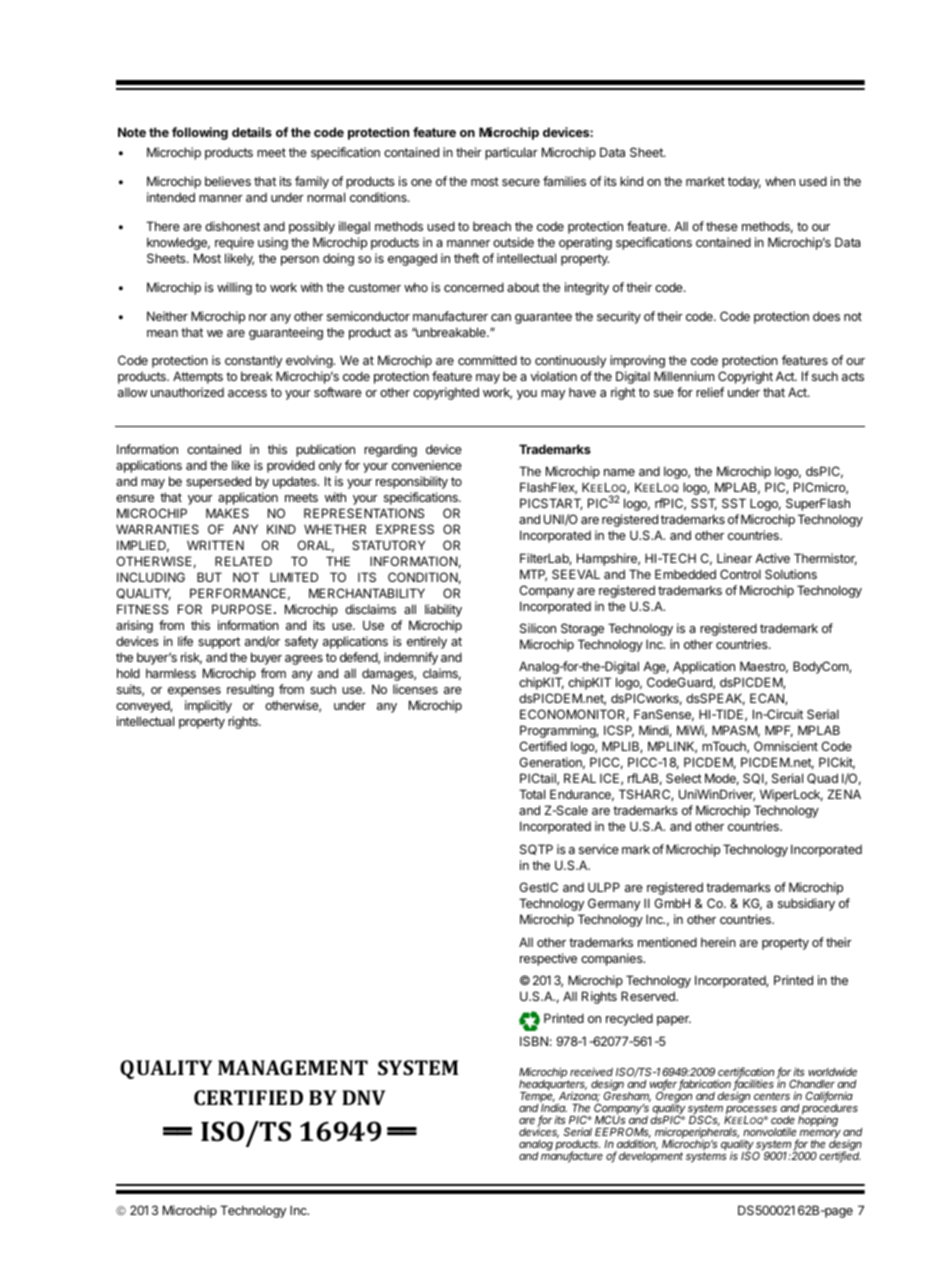 The image size is (952, 1267). Describe the element at coordinates (710, 392) in the screenshot. I see `relief` at that location.
